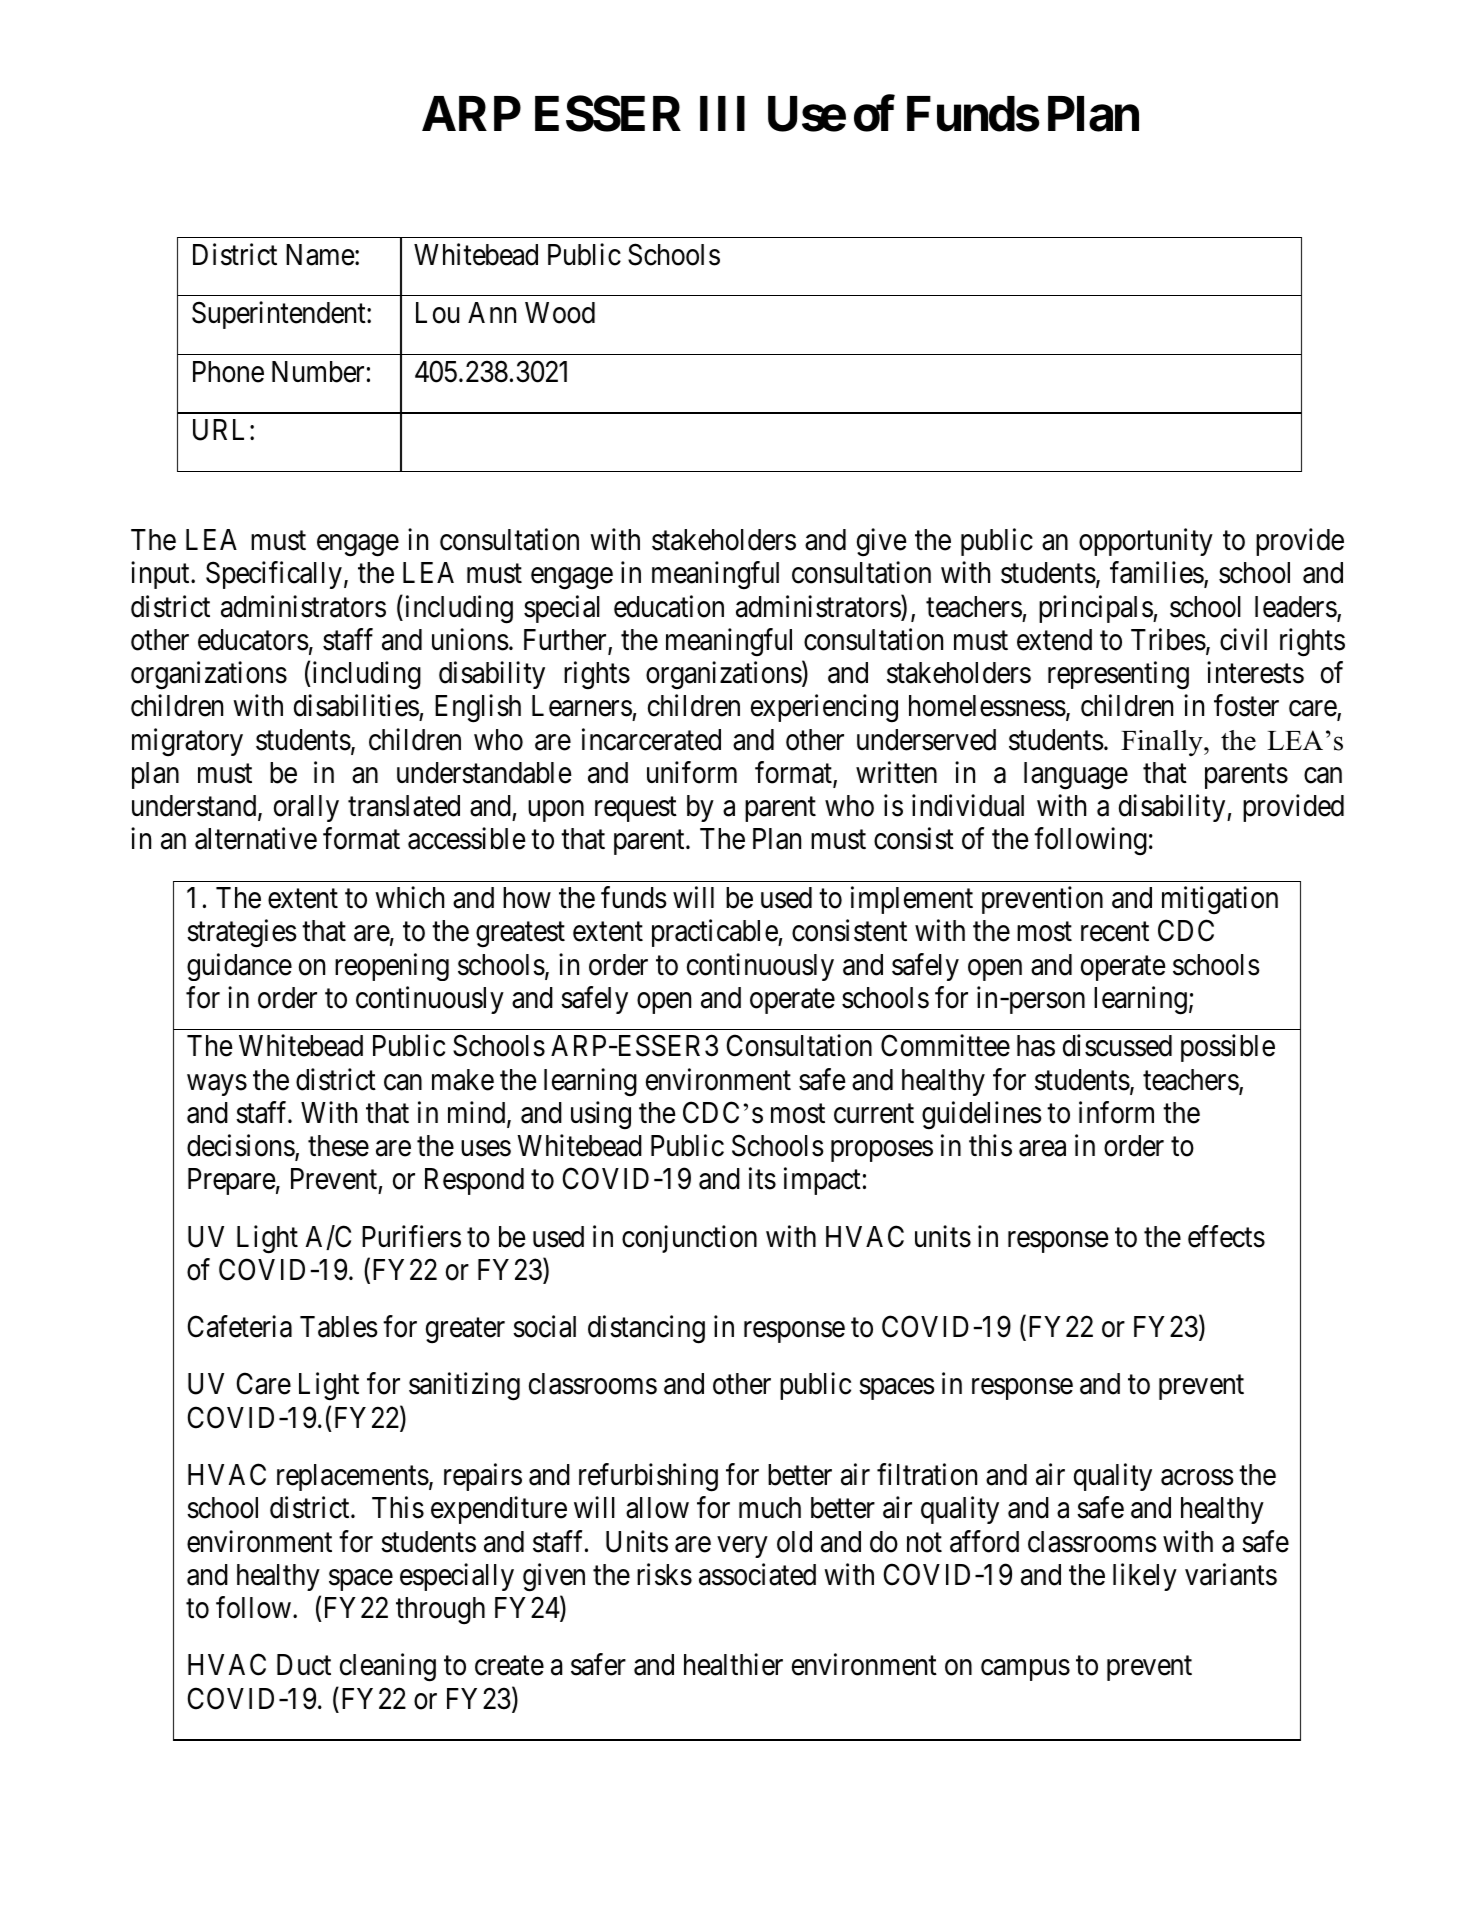  Describe the element at coordinates (1145, 1577) in the screenshot. I see `likely` at that location.
